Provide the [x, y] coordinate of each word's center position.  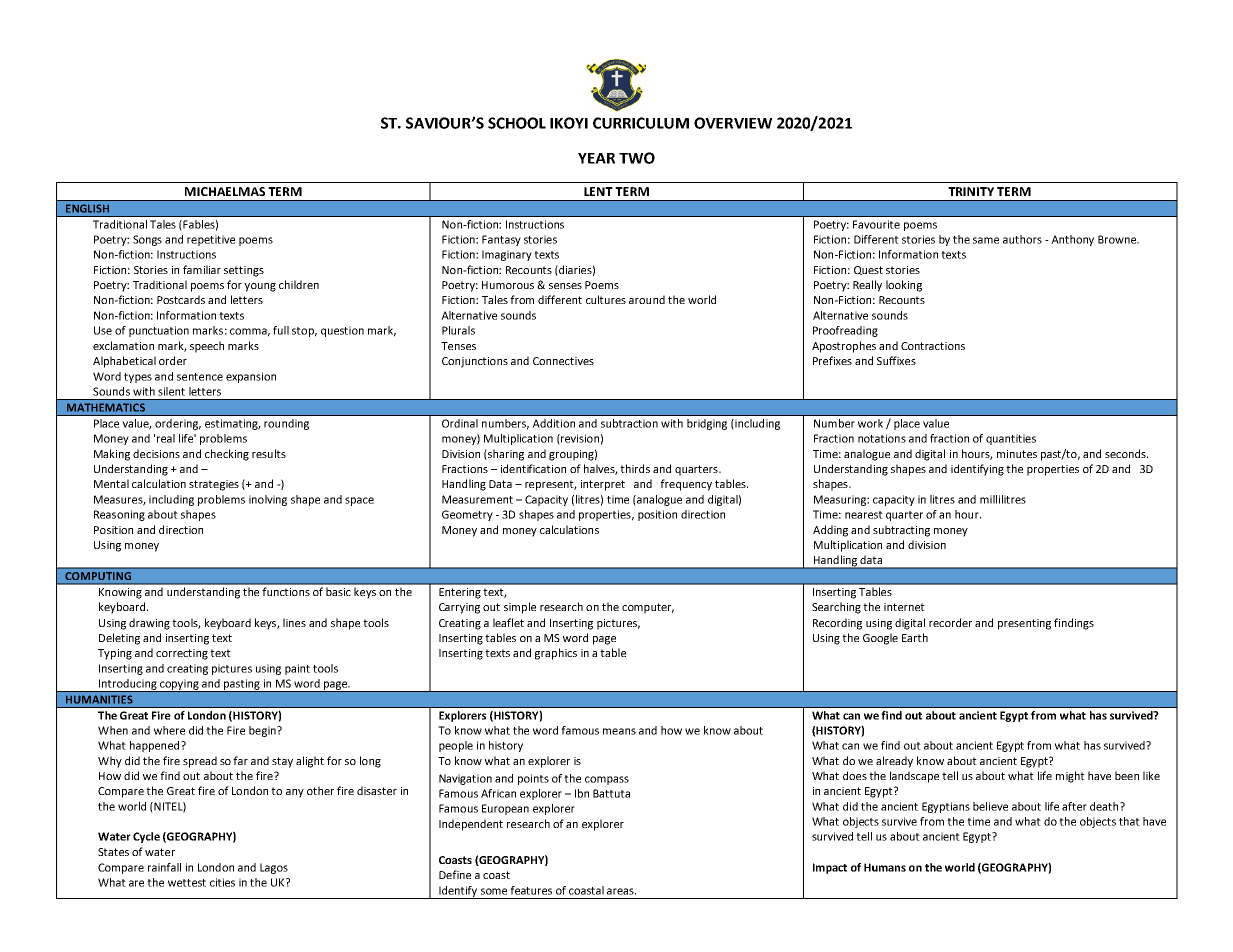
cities [222, 882]
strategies [214, 485]
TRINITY [971, 191]
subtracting [901, 531]
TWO [637, 158]
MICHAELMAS [225, 191]
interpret [603, 485]
